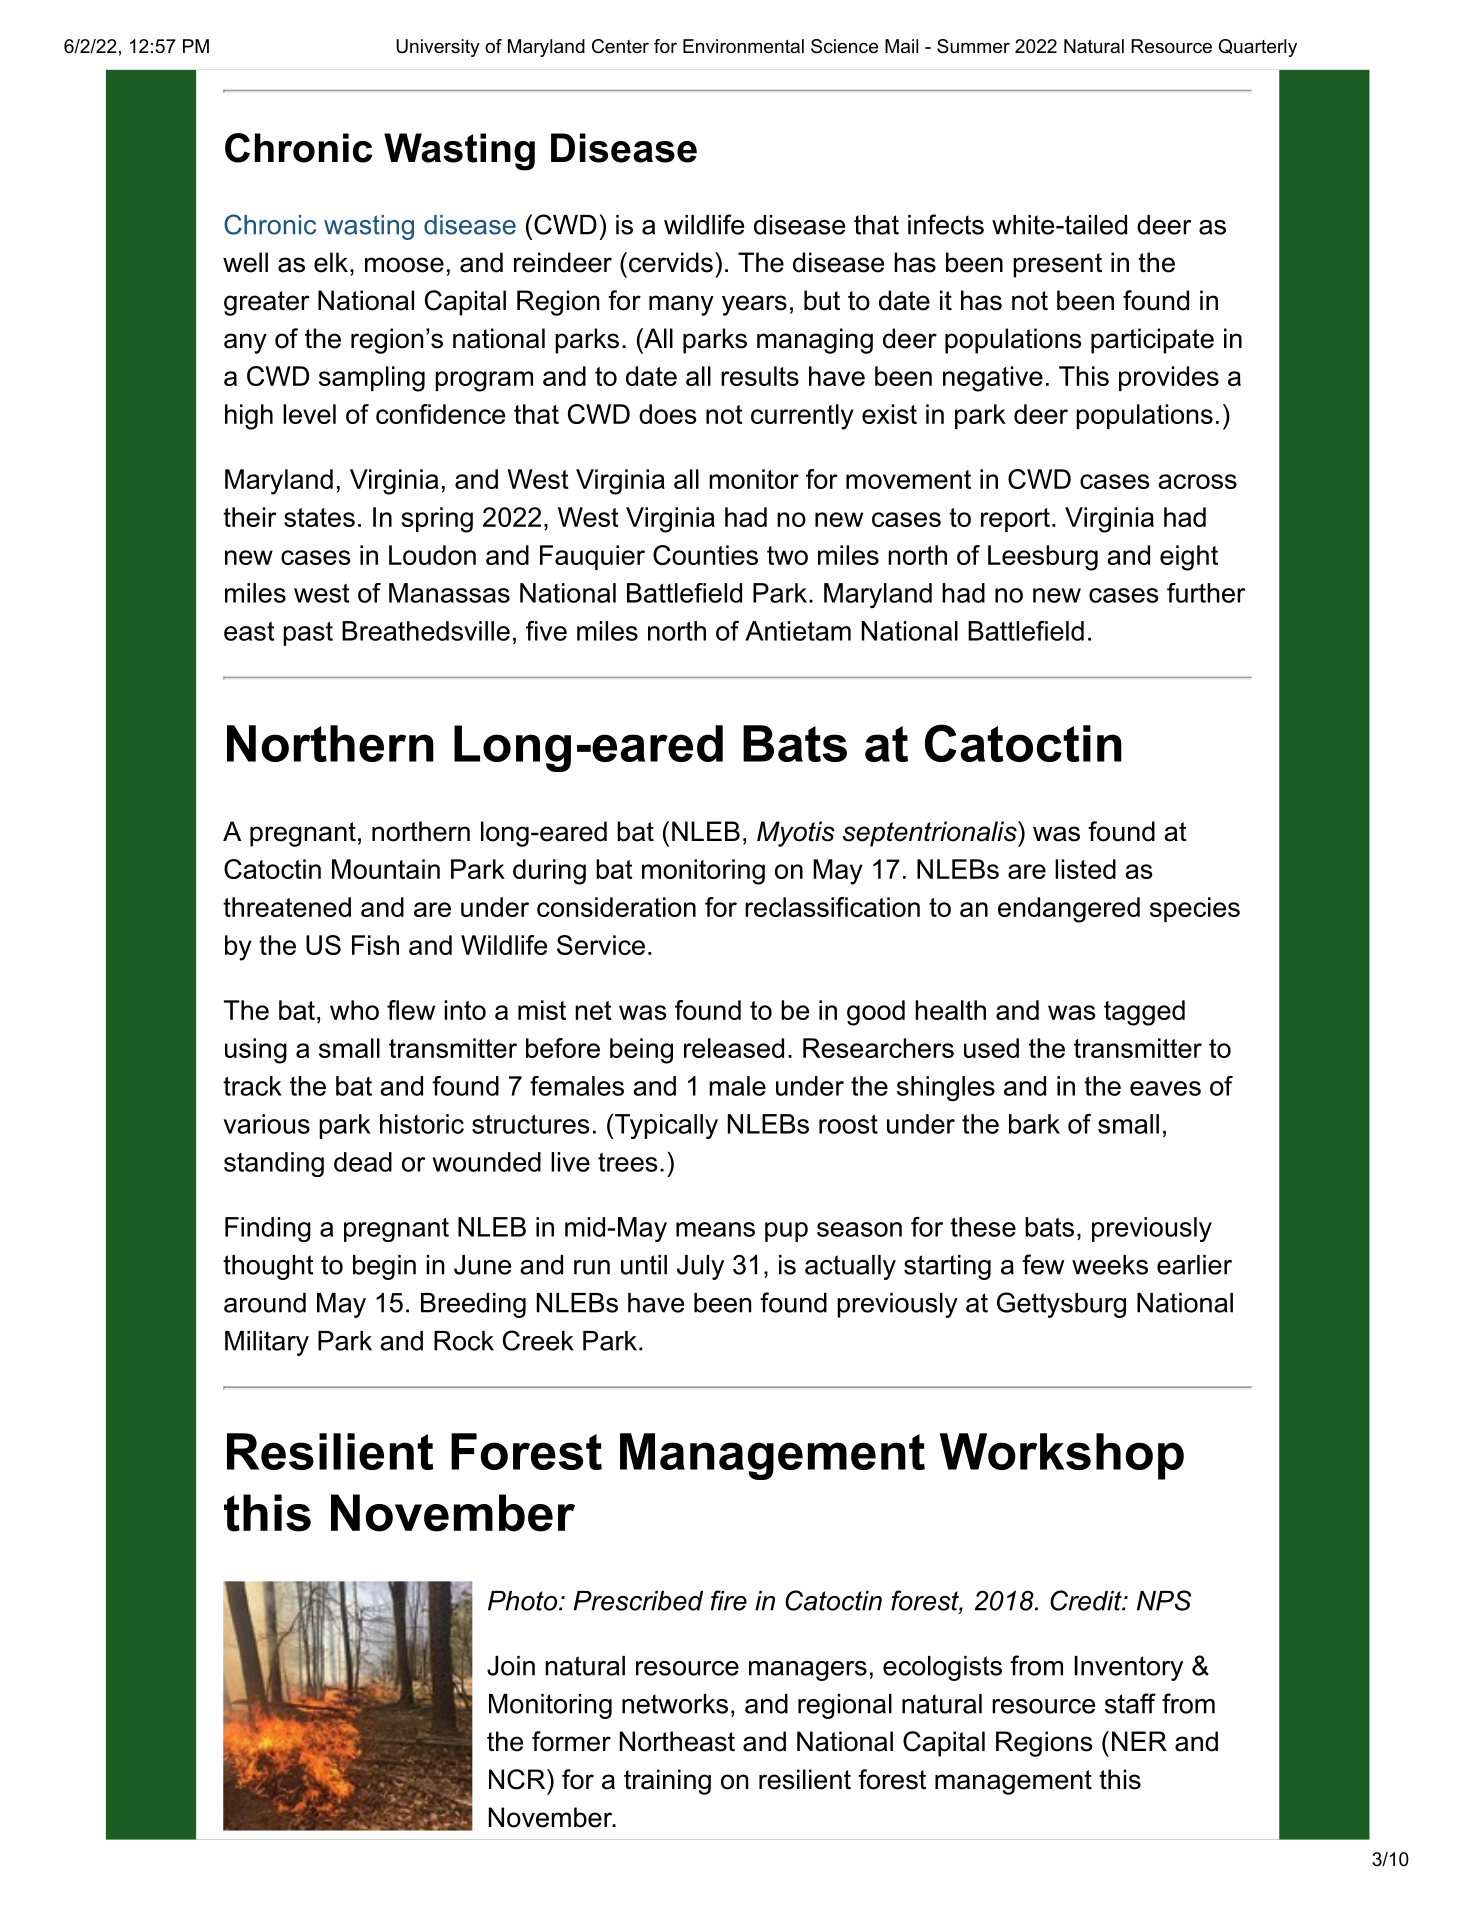  What do you see at coordinates (1197, 481) in the screenshot?
I see `across` at bounding box center [1197, 481].
